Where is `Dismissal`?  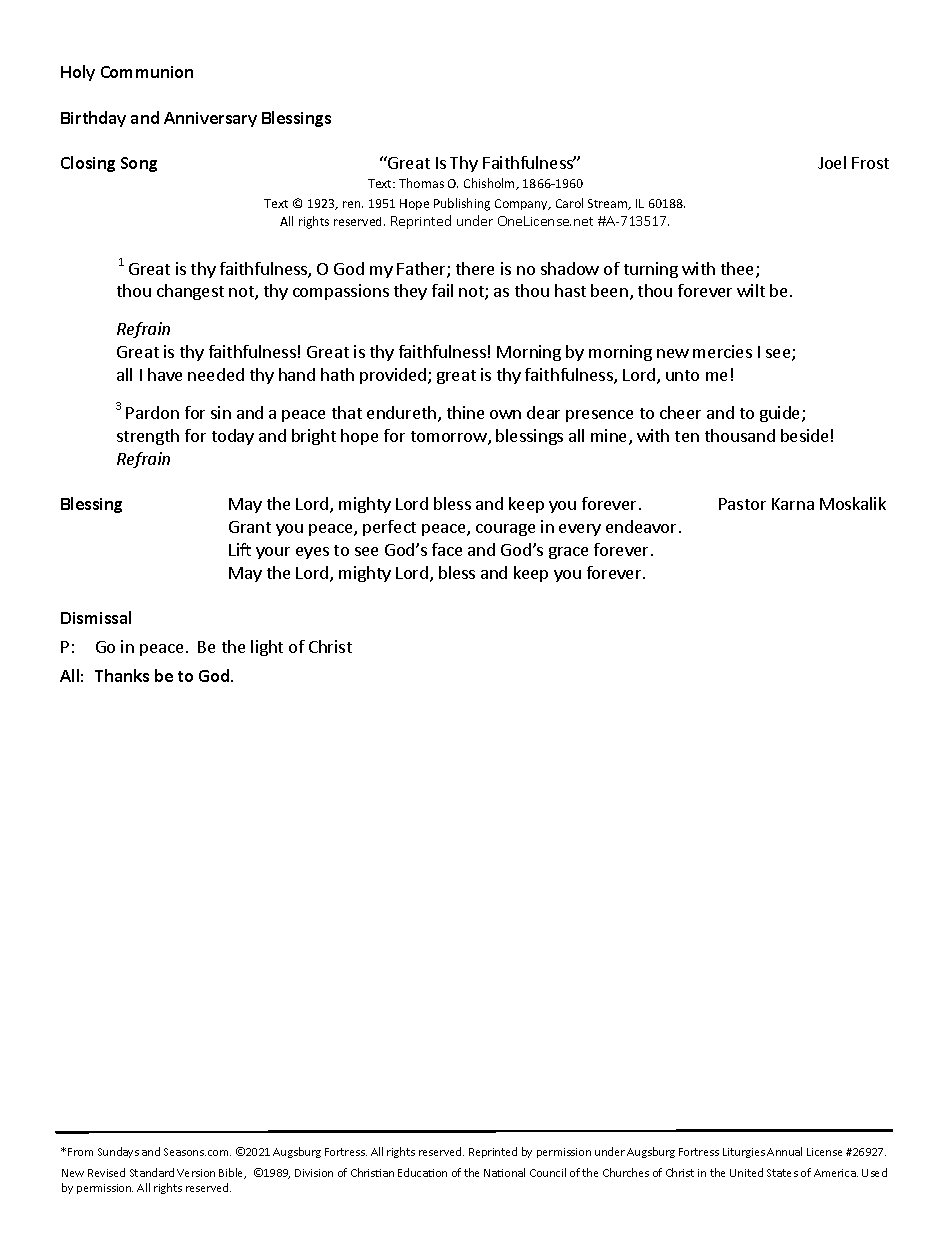 Dismissal is located at coordinates (96, 617).
